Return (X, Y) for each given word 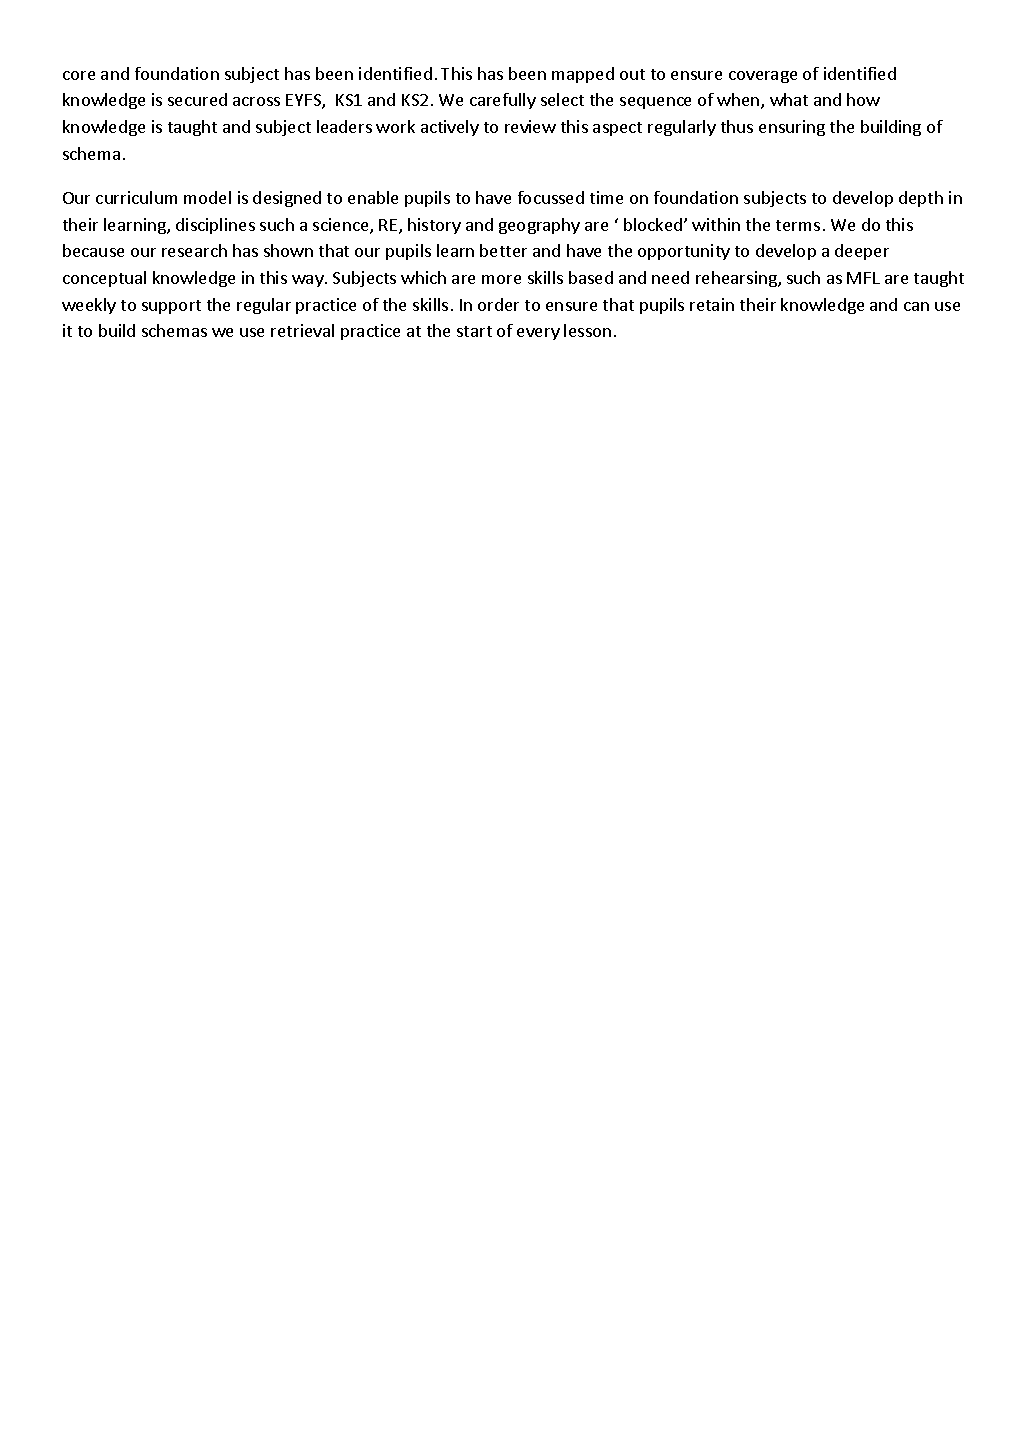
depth (921, 199)
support (171, 307)
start (474, 331)
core (79, 75)
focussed (551, 197)
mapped (583, 75)
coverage (763, 77)
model (207, 197)
